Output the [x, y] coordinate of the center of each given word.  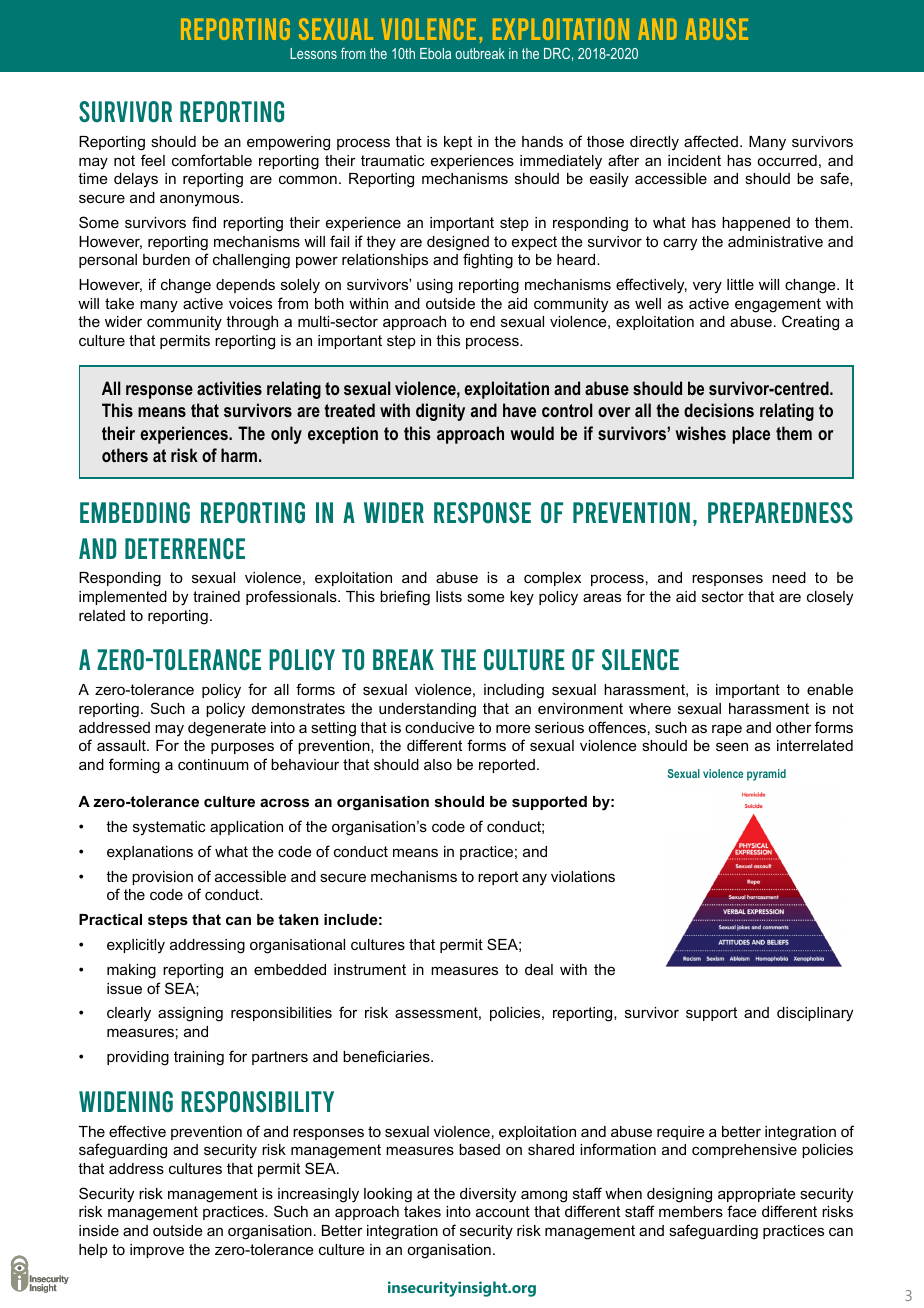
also [438, 764]
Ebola [435, 53]
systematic [169, 828]
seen [732, 746]
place [751, 435]
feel [153, 160]
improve [157, 1251]
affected [711, 141]
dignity [440, 412]
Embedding [135, 513]
